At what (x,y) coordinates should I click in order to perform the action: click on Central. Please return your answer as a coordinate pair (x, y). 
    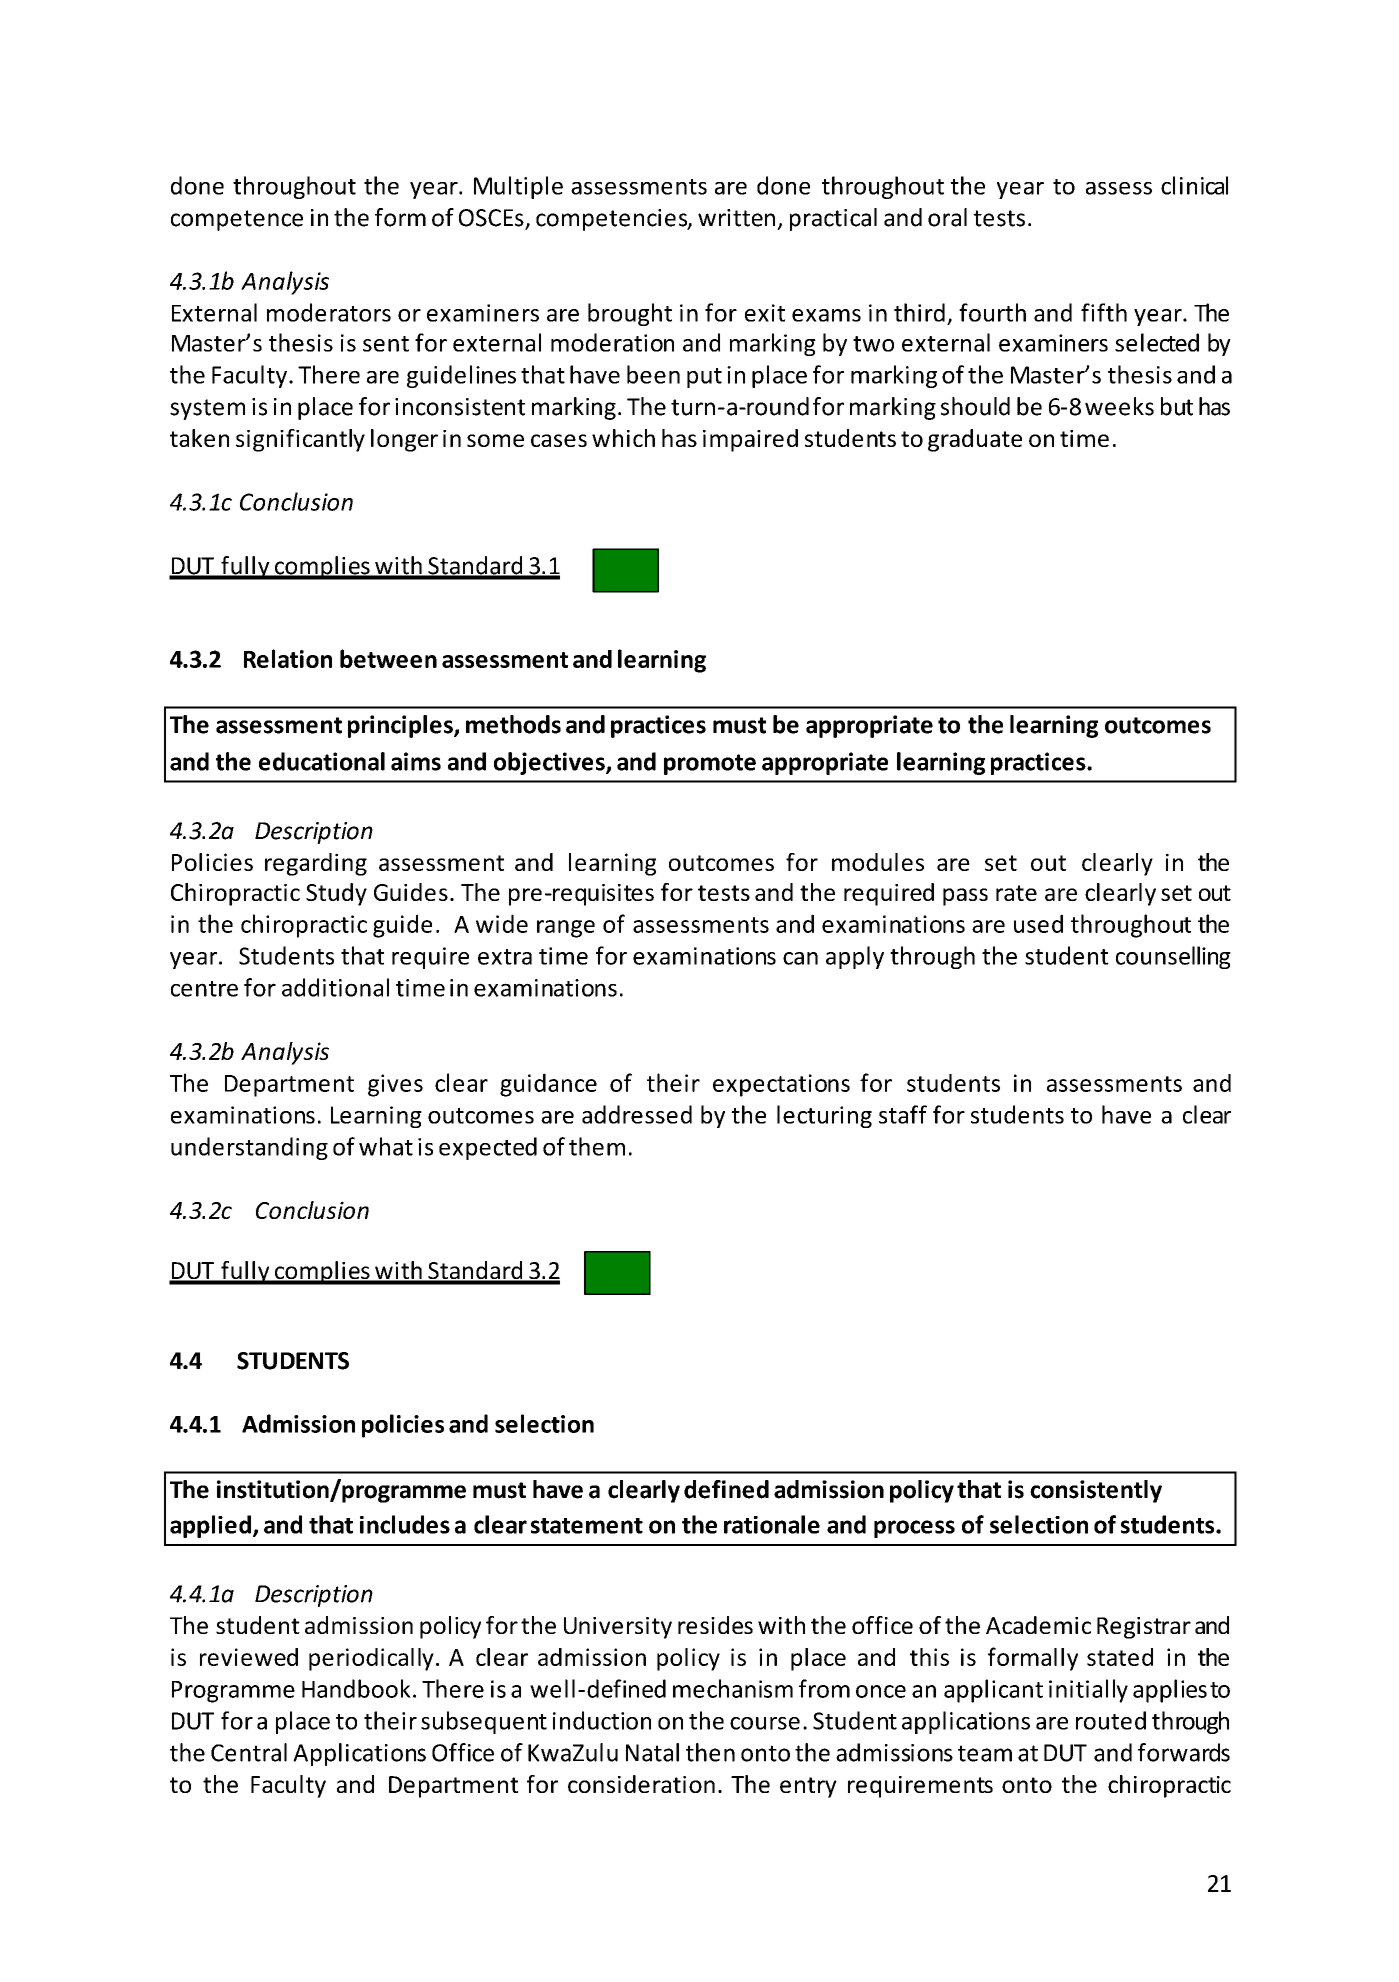
    Looking at the image, I should click on (249, 1752).
